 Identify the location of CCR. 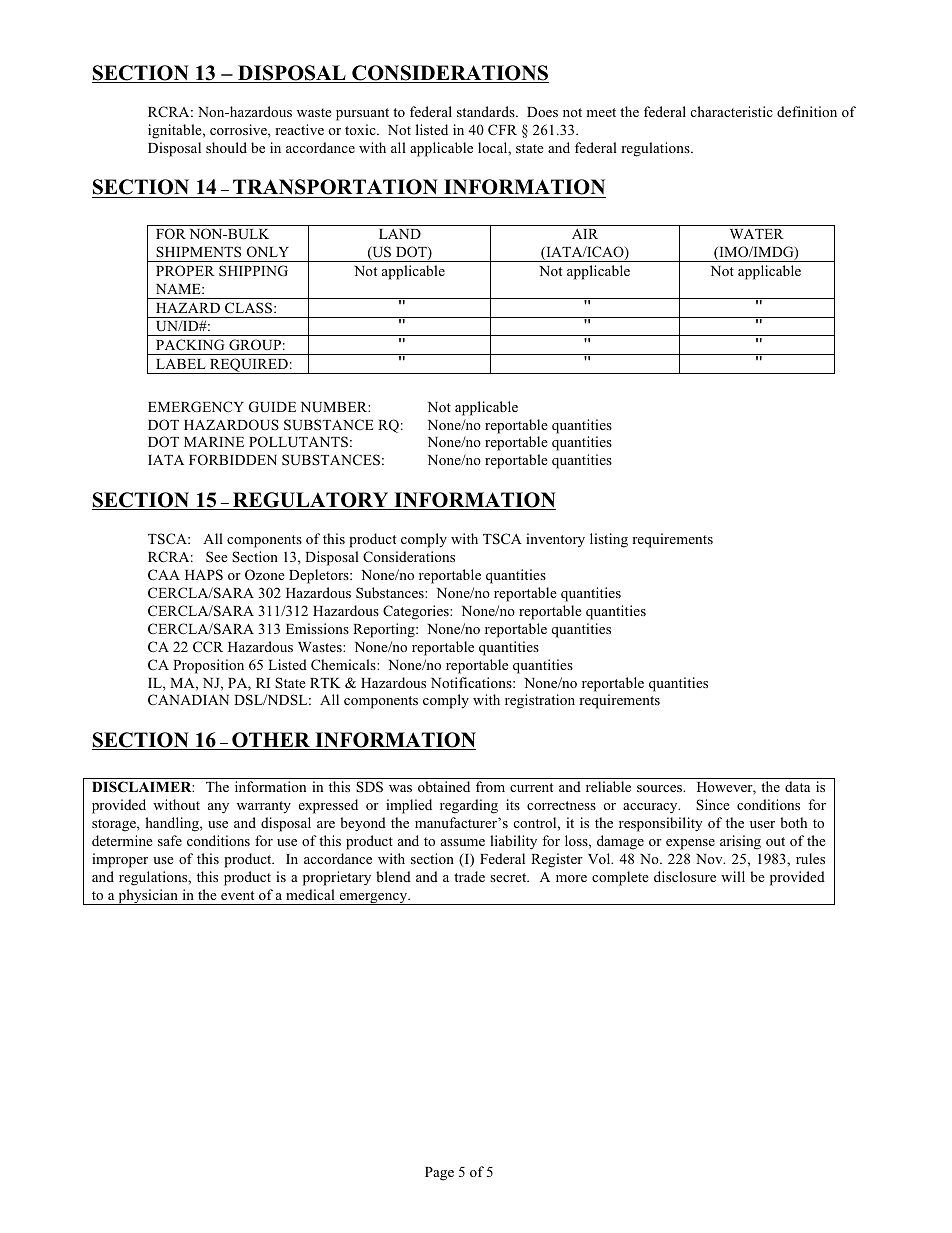
(208, 647).
